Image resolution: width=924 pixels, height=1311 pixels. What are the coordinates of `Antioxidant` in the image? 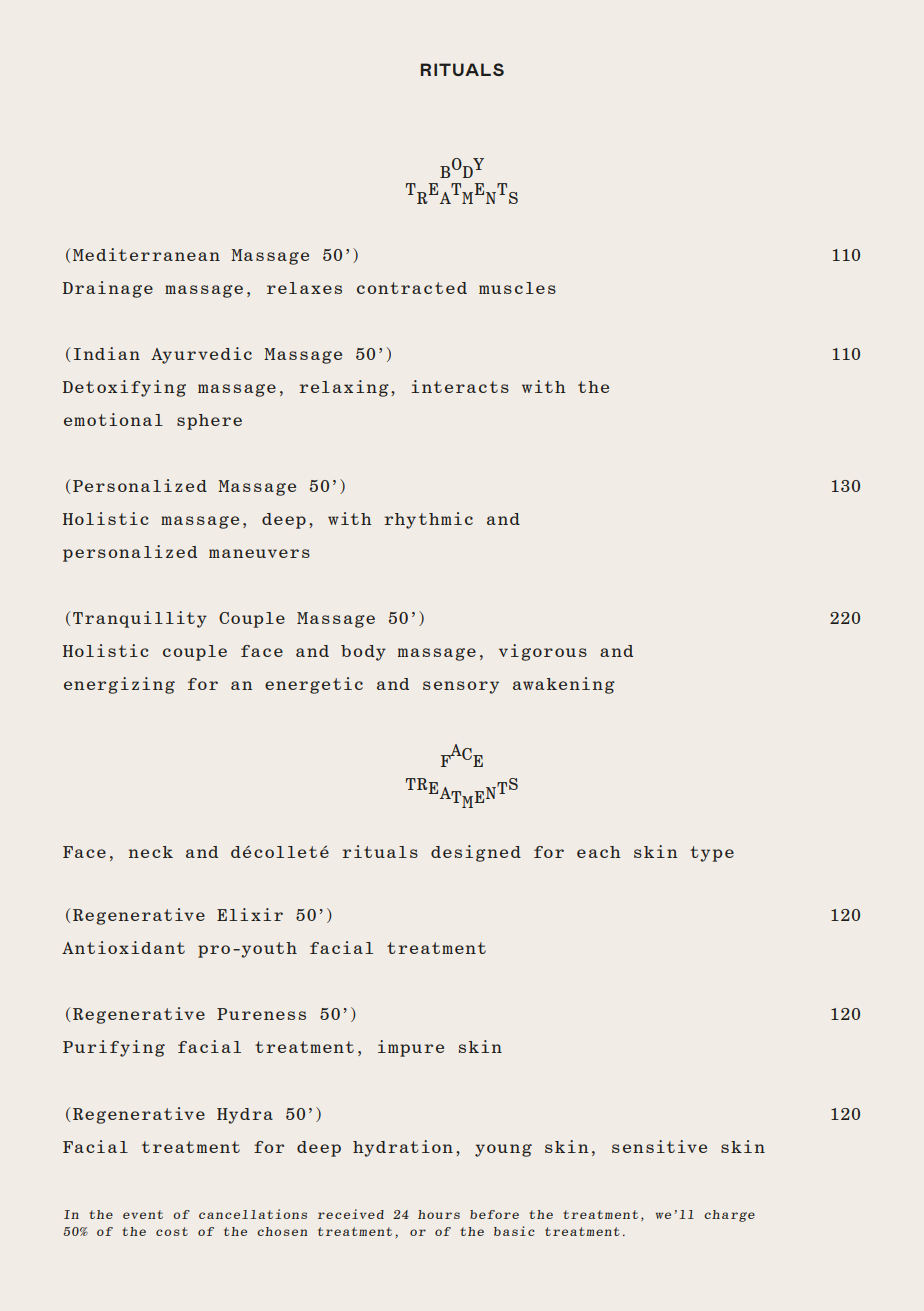 It's located at (123, 947).
